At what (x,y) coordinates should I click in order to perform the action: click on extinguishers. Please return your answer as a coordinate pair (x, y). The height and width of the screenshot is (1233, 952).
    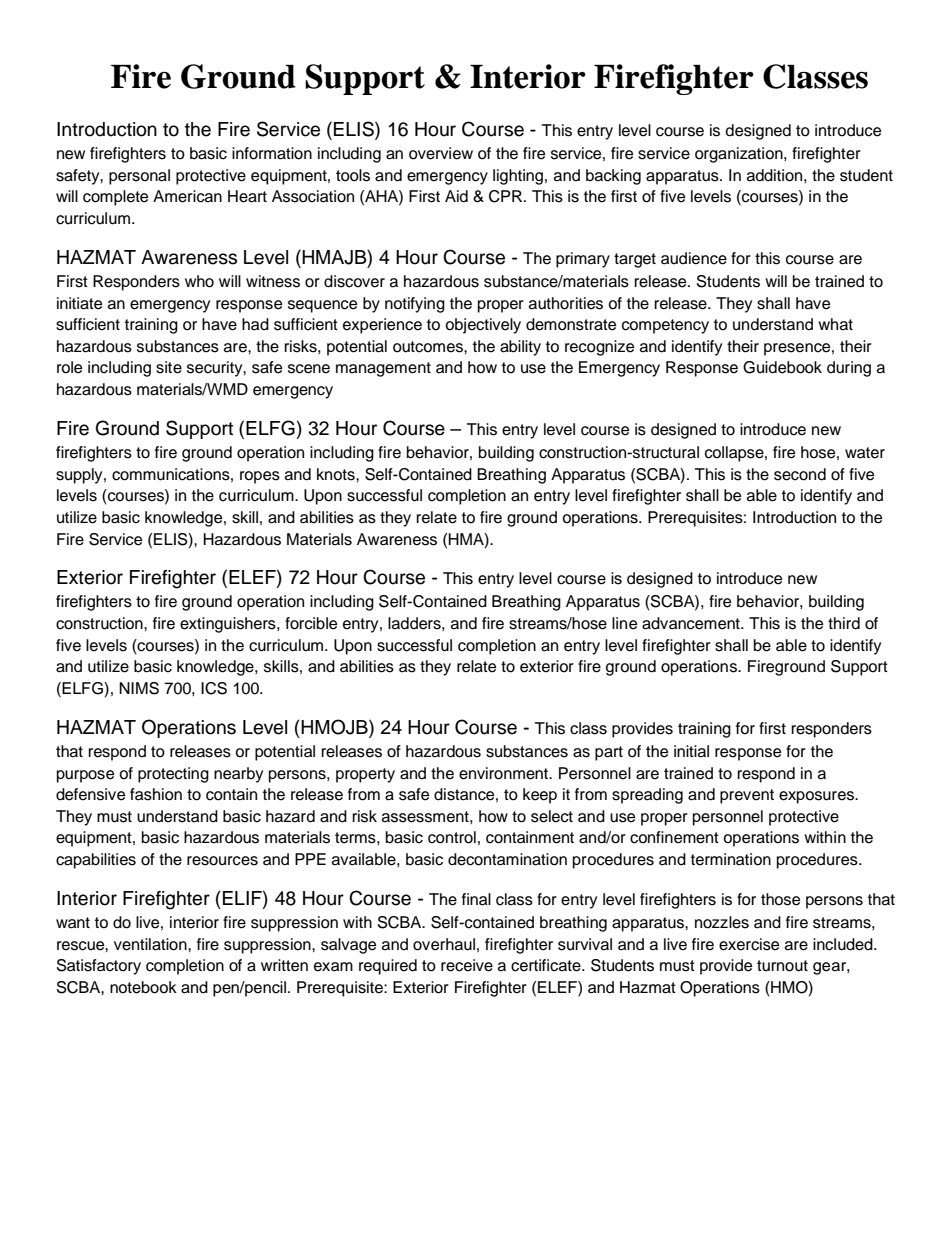
    Looking at the image, I should click on (229, 625).
